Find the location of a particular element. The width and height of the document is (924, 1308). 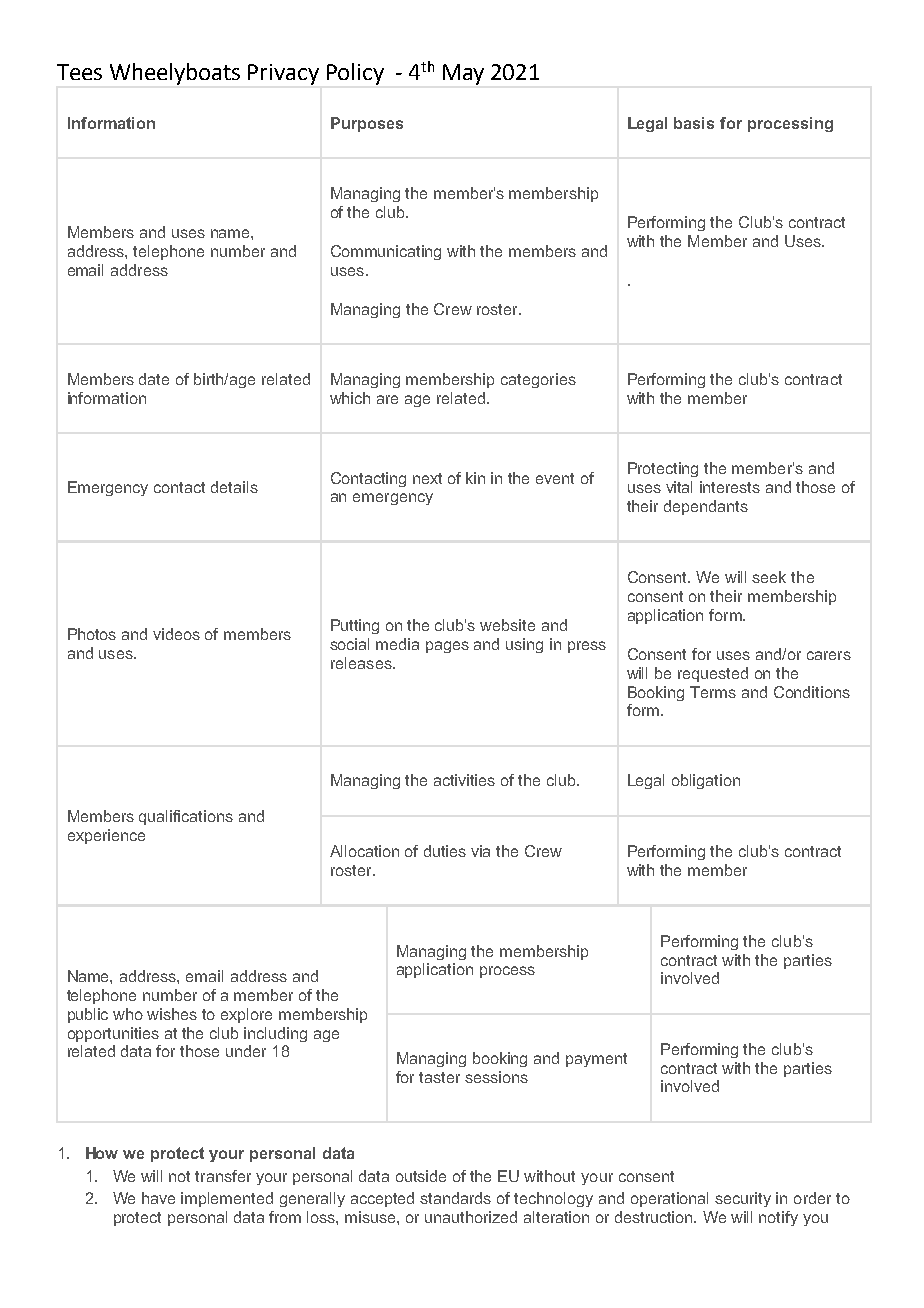

May is located at coordinates (463, 74).
